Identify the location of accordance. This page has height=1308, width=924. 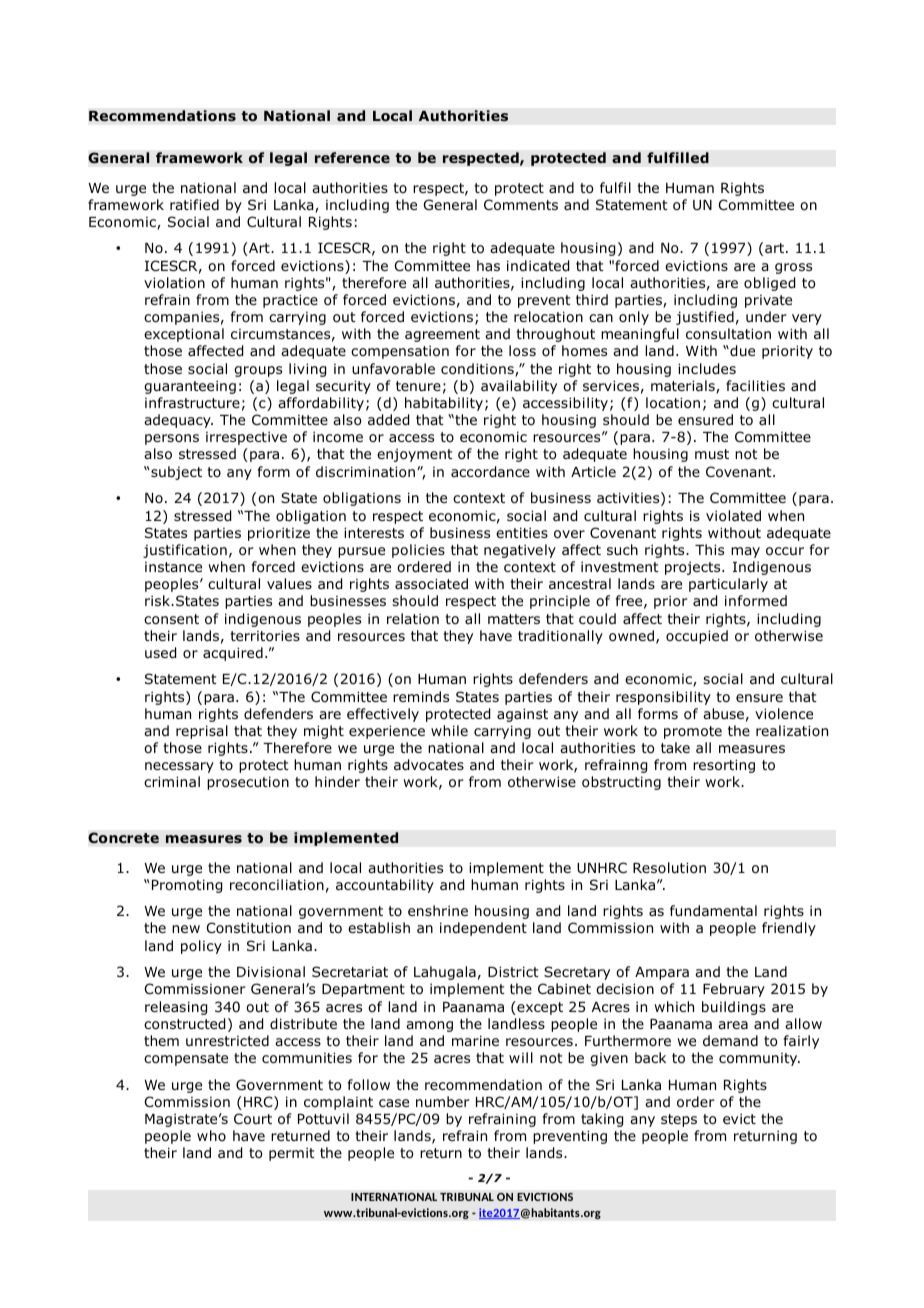
(490, 472).
